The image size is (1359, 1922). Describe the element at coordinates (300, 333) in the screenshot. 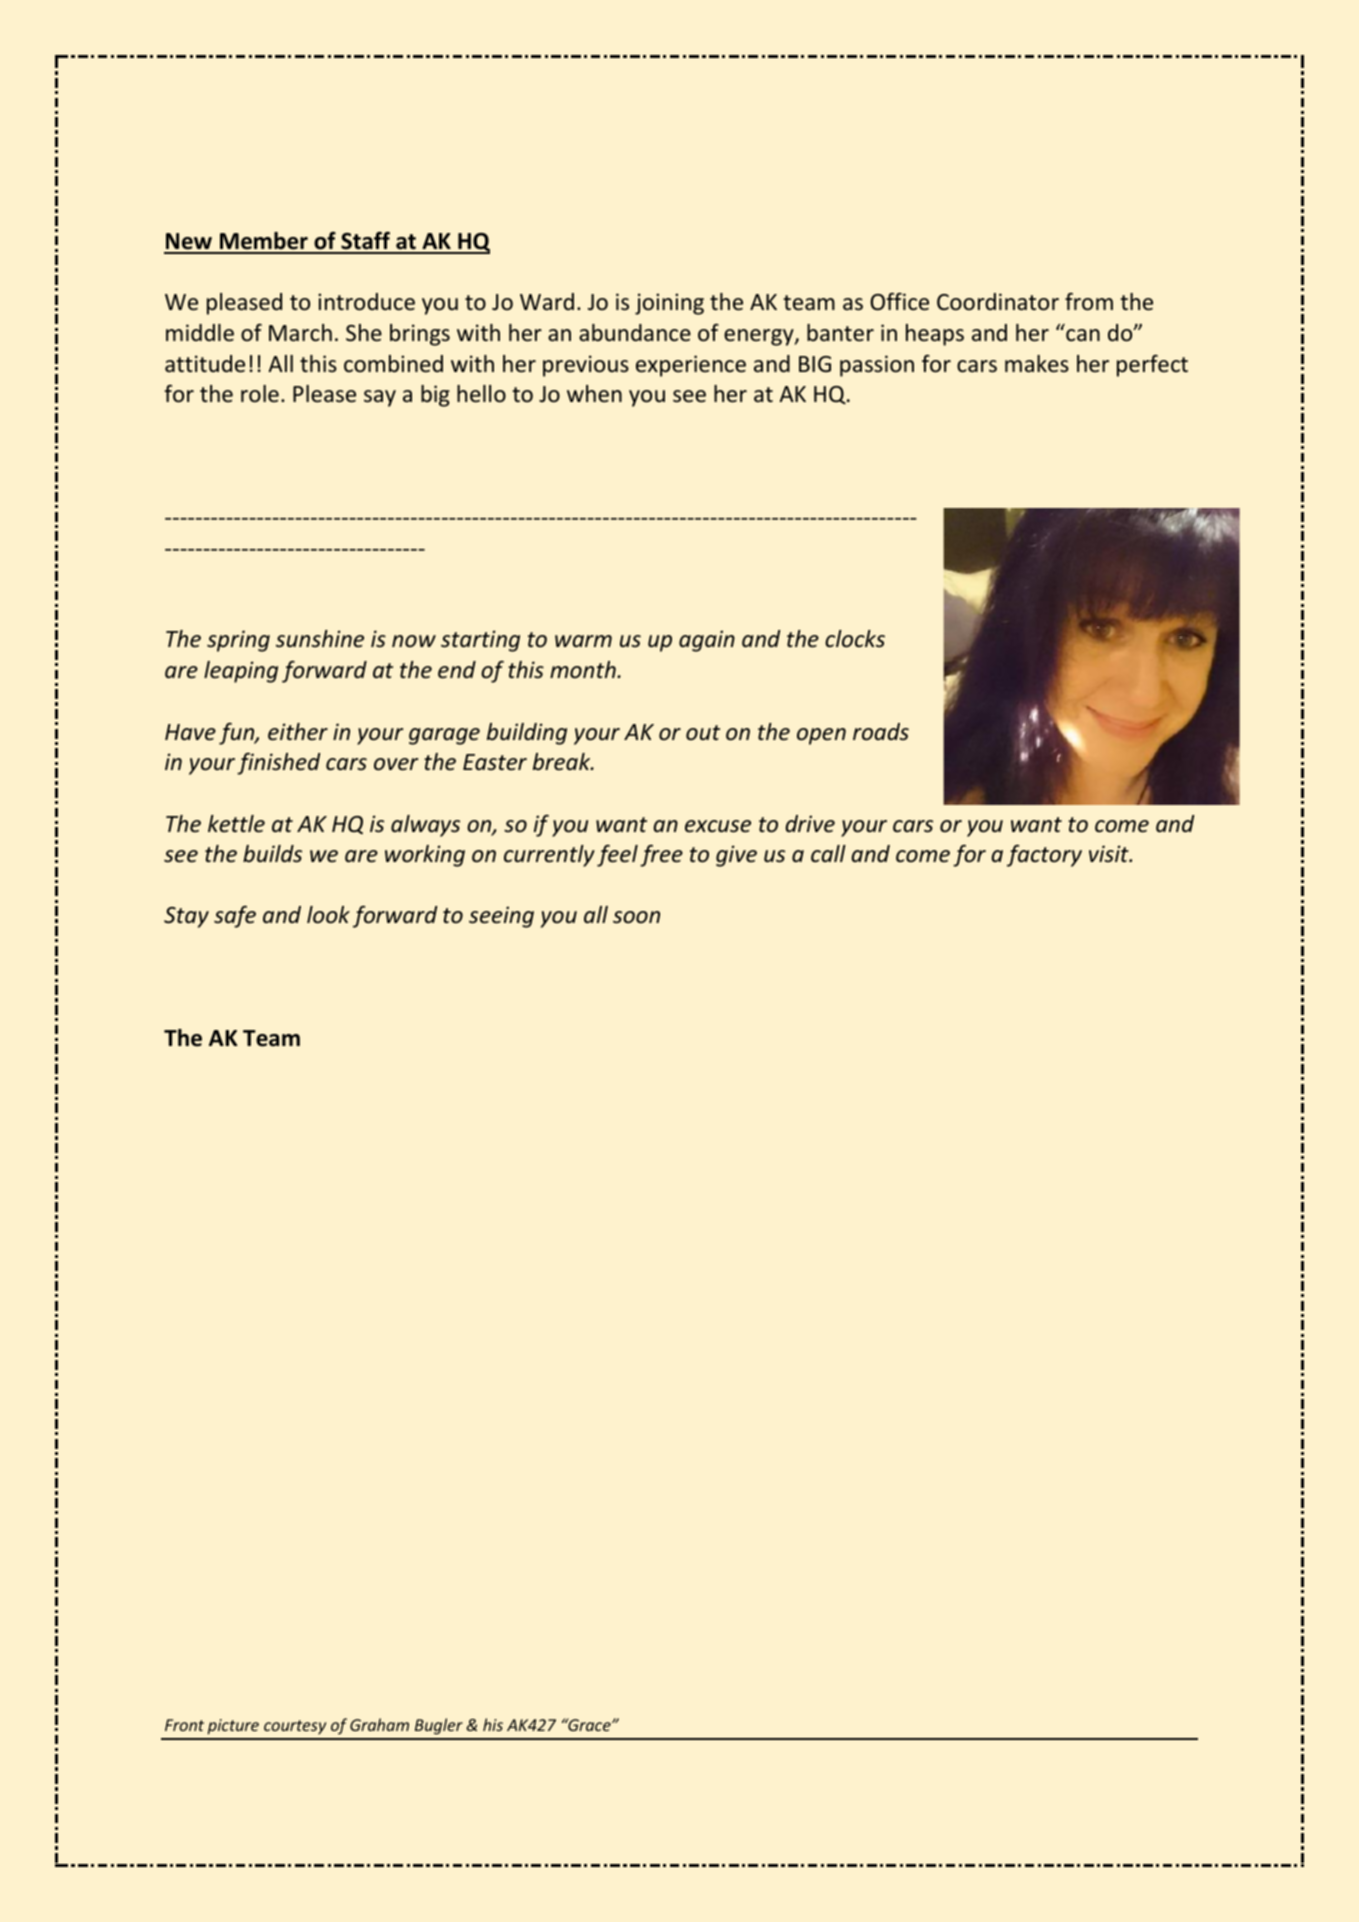

I see `March` at that location.
